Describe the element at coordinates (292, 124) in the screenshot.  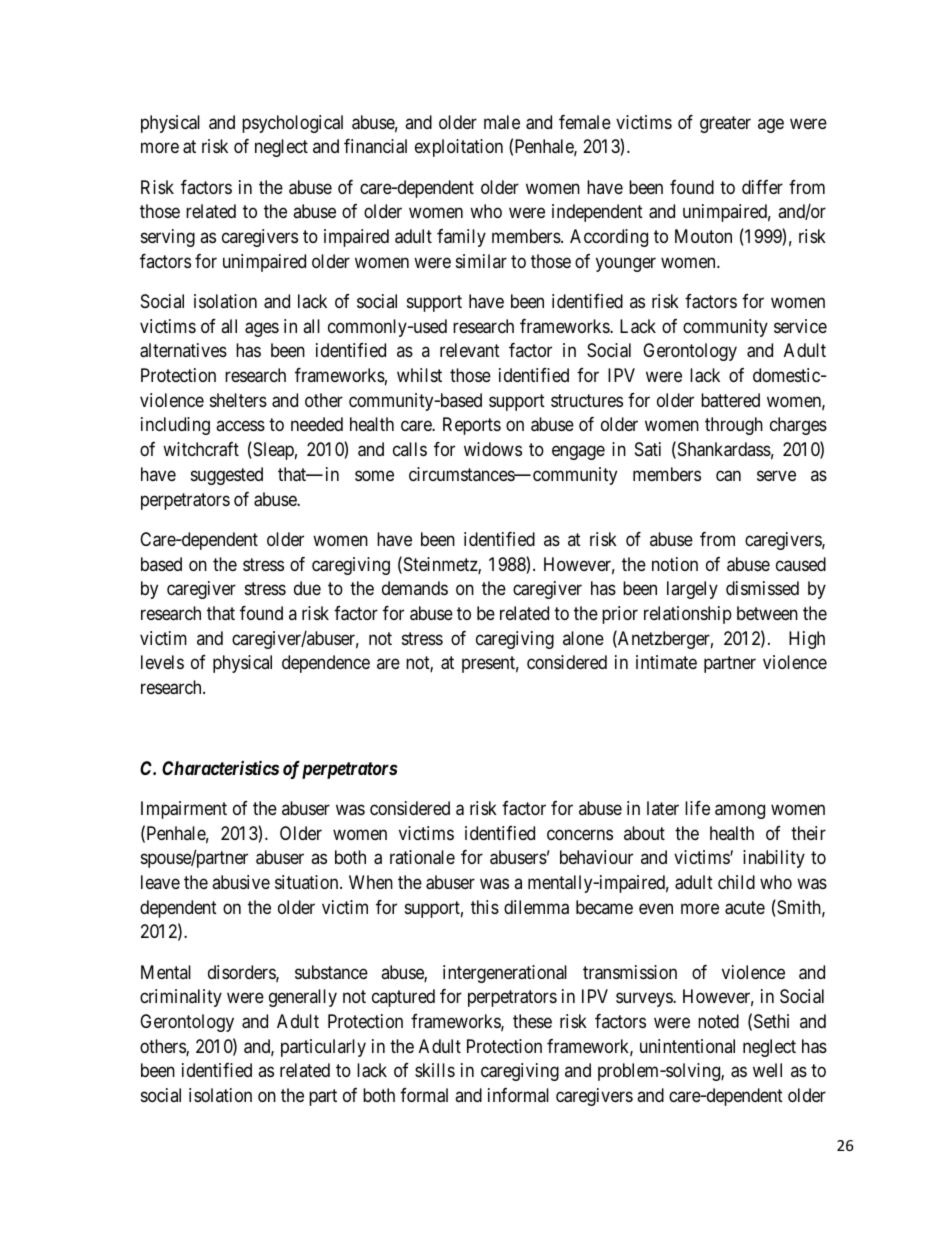
I see `psychological` at that location.
